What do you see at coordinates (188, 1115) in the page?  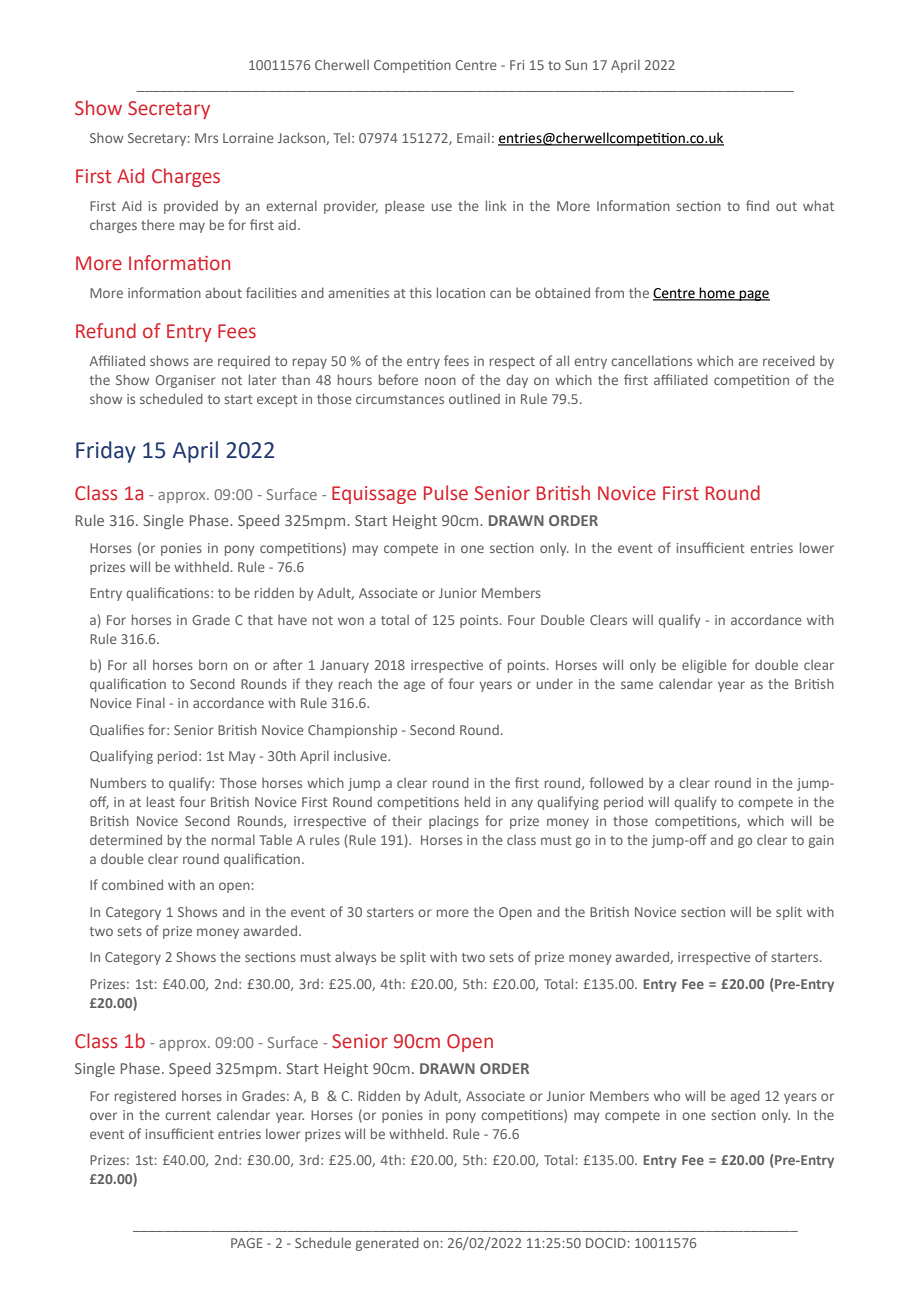 I see `current` at bounding box center [188, 1115].
